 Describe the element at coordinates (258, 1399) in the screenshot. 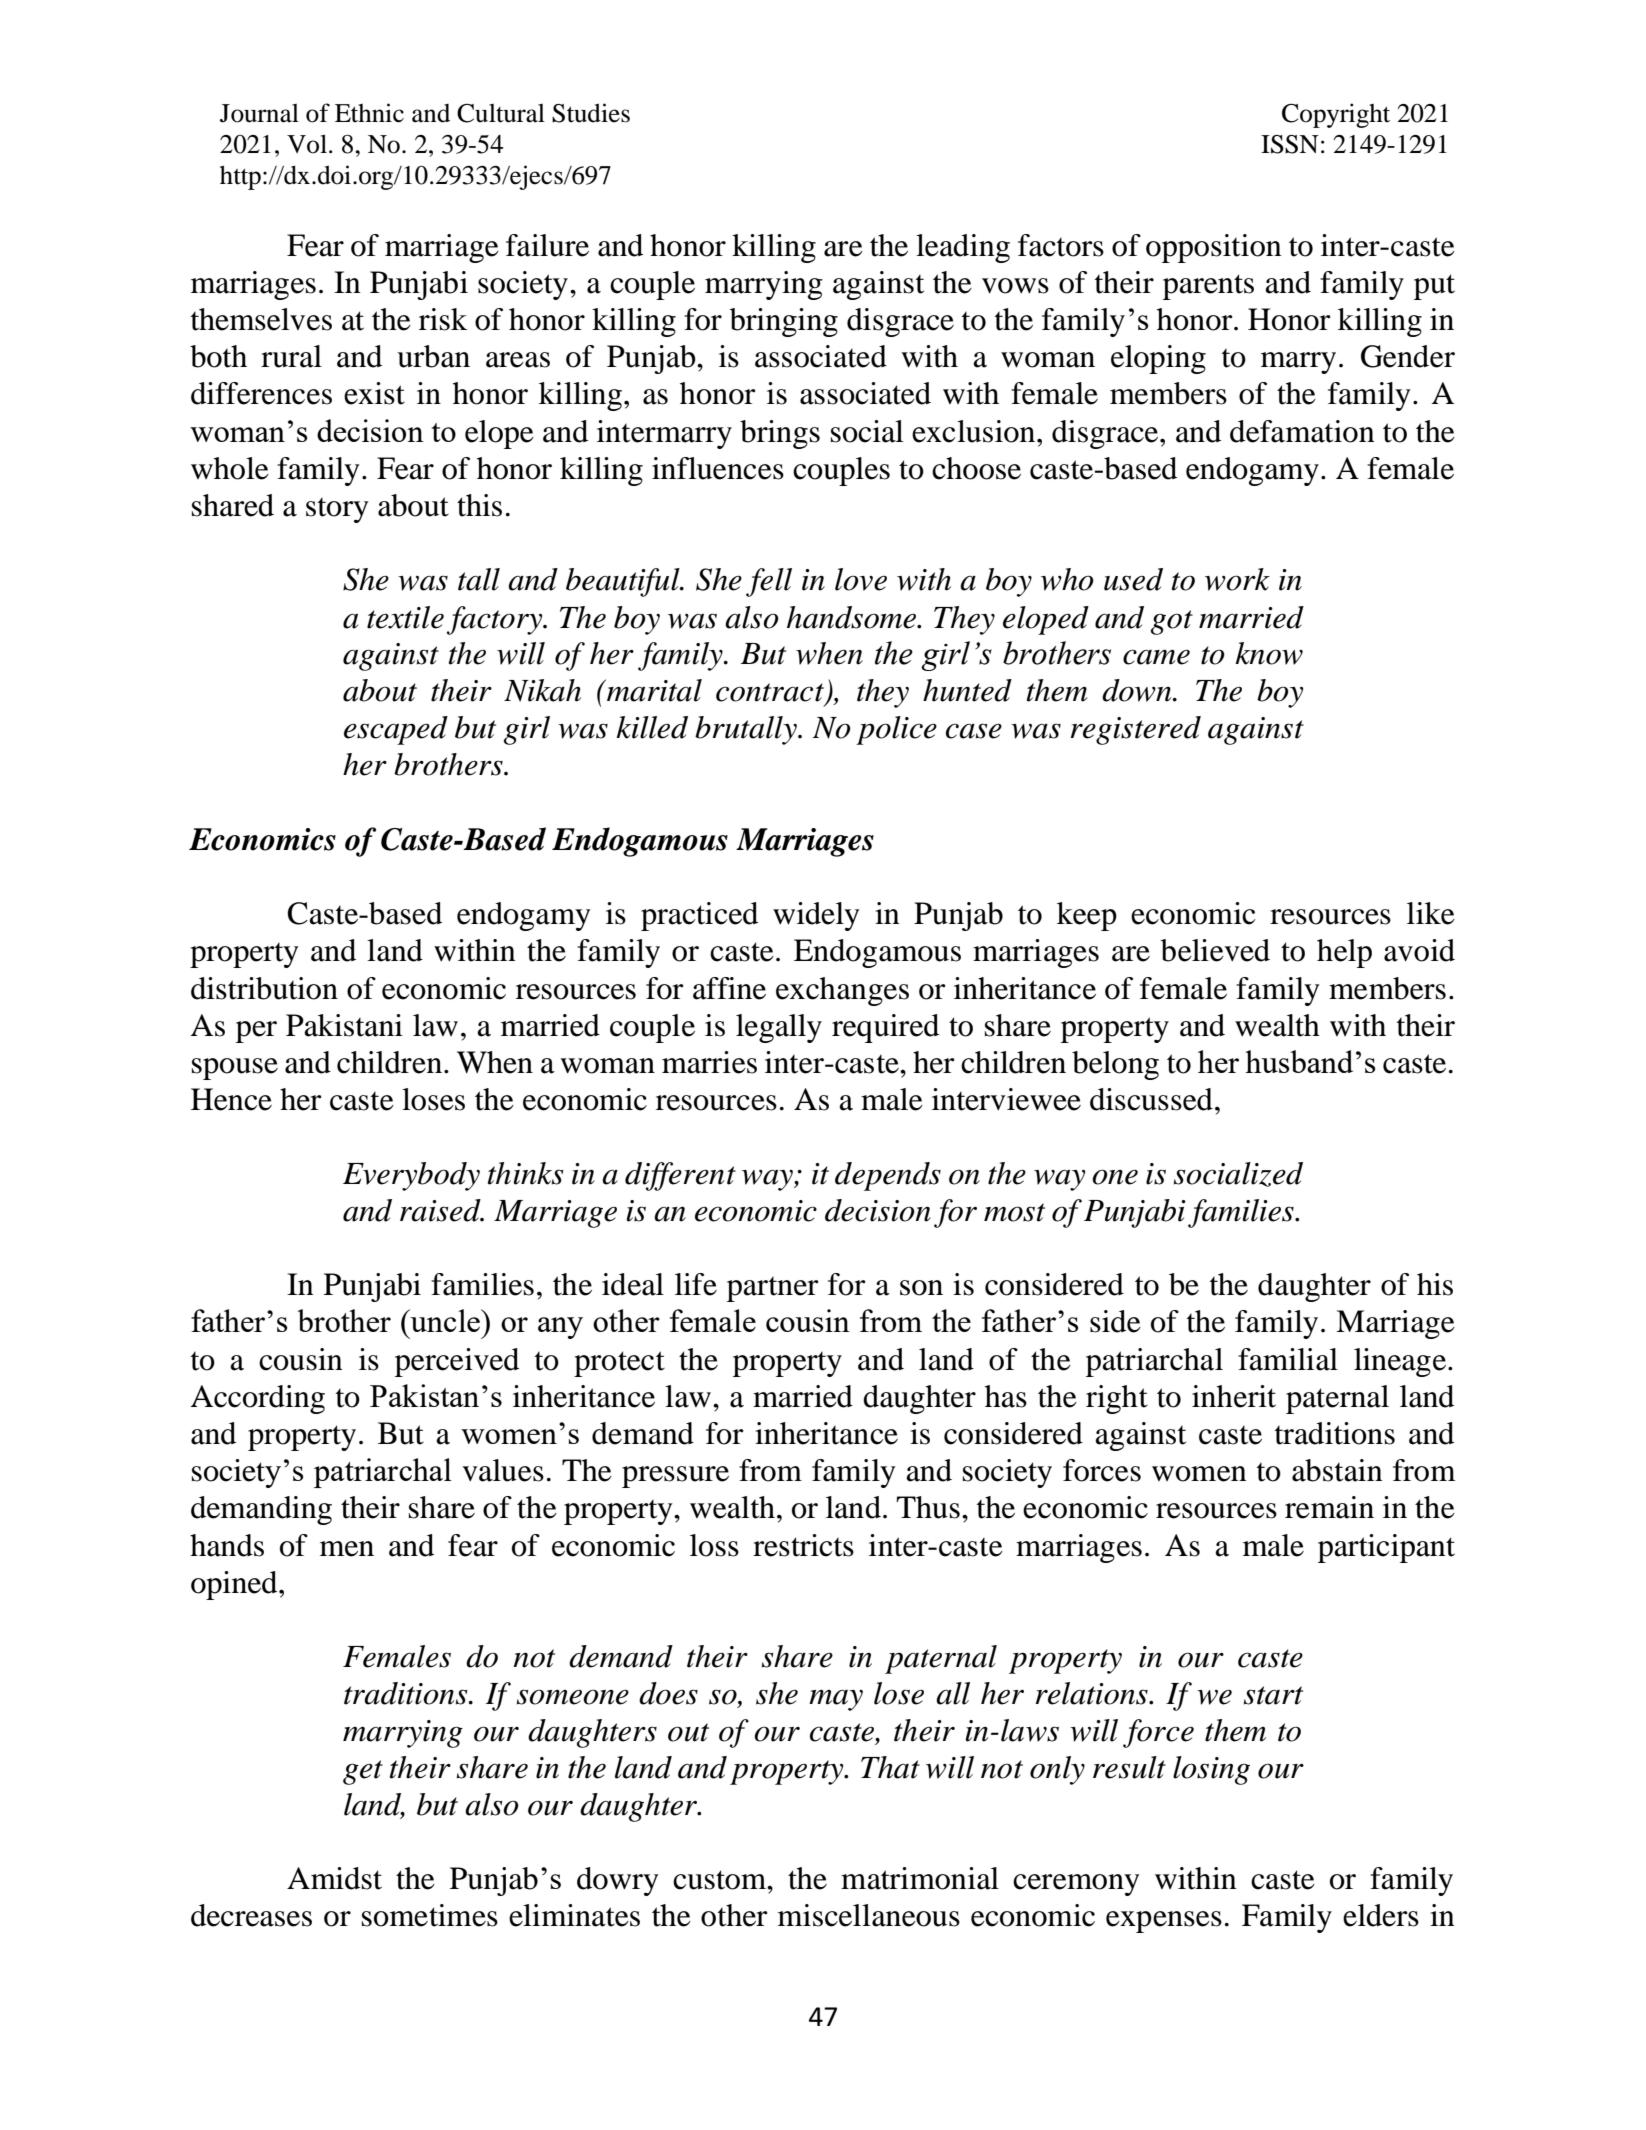

I see `According` at that location.
